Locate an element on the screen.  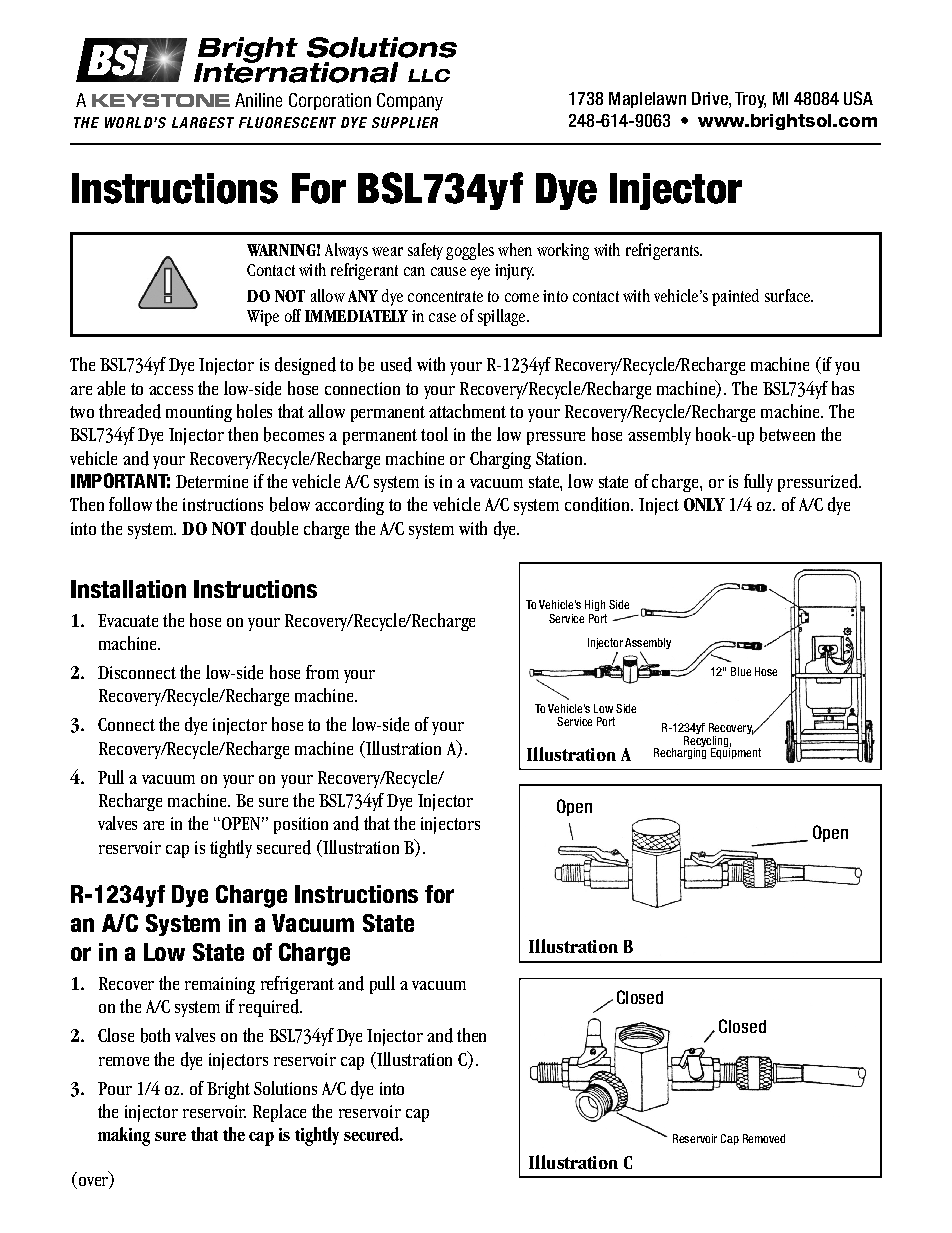
position is located at coordinates (301, 825).
